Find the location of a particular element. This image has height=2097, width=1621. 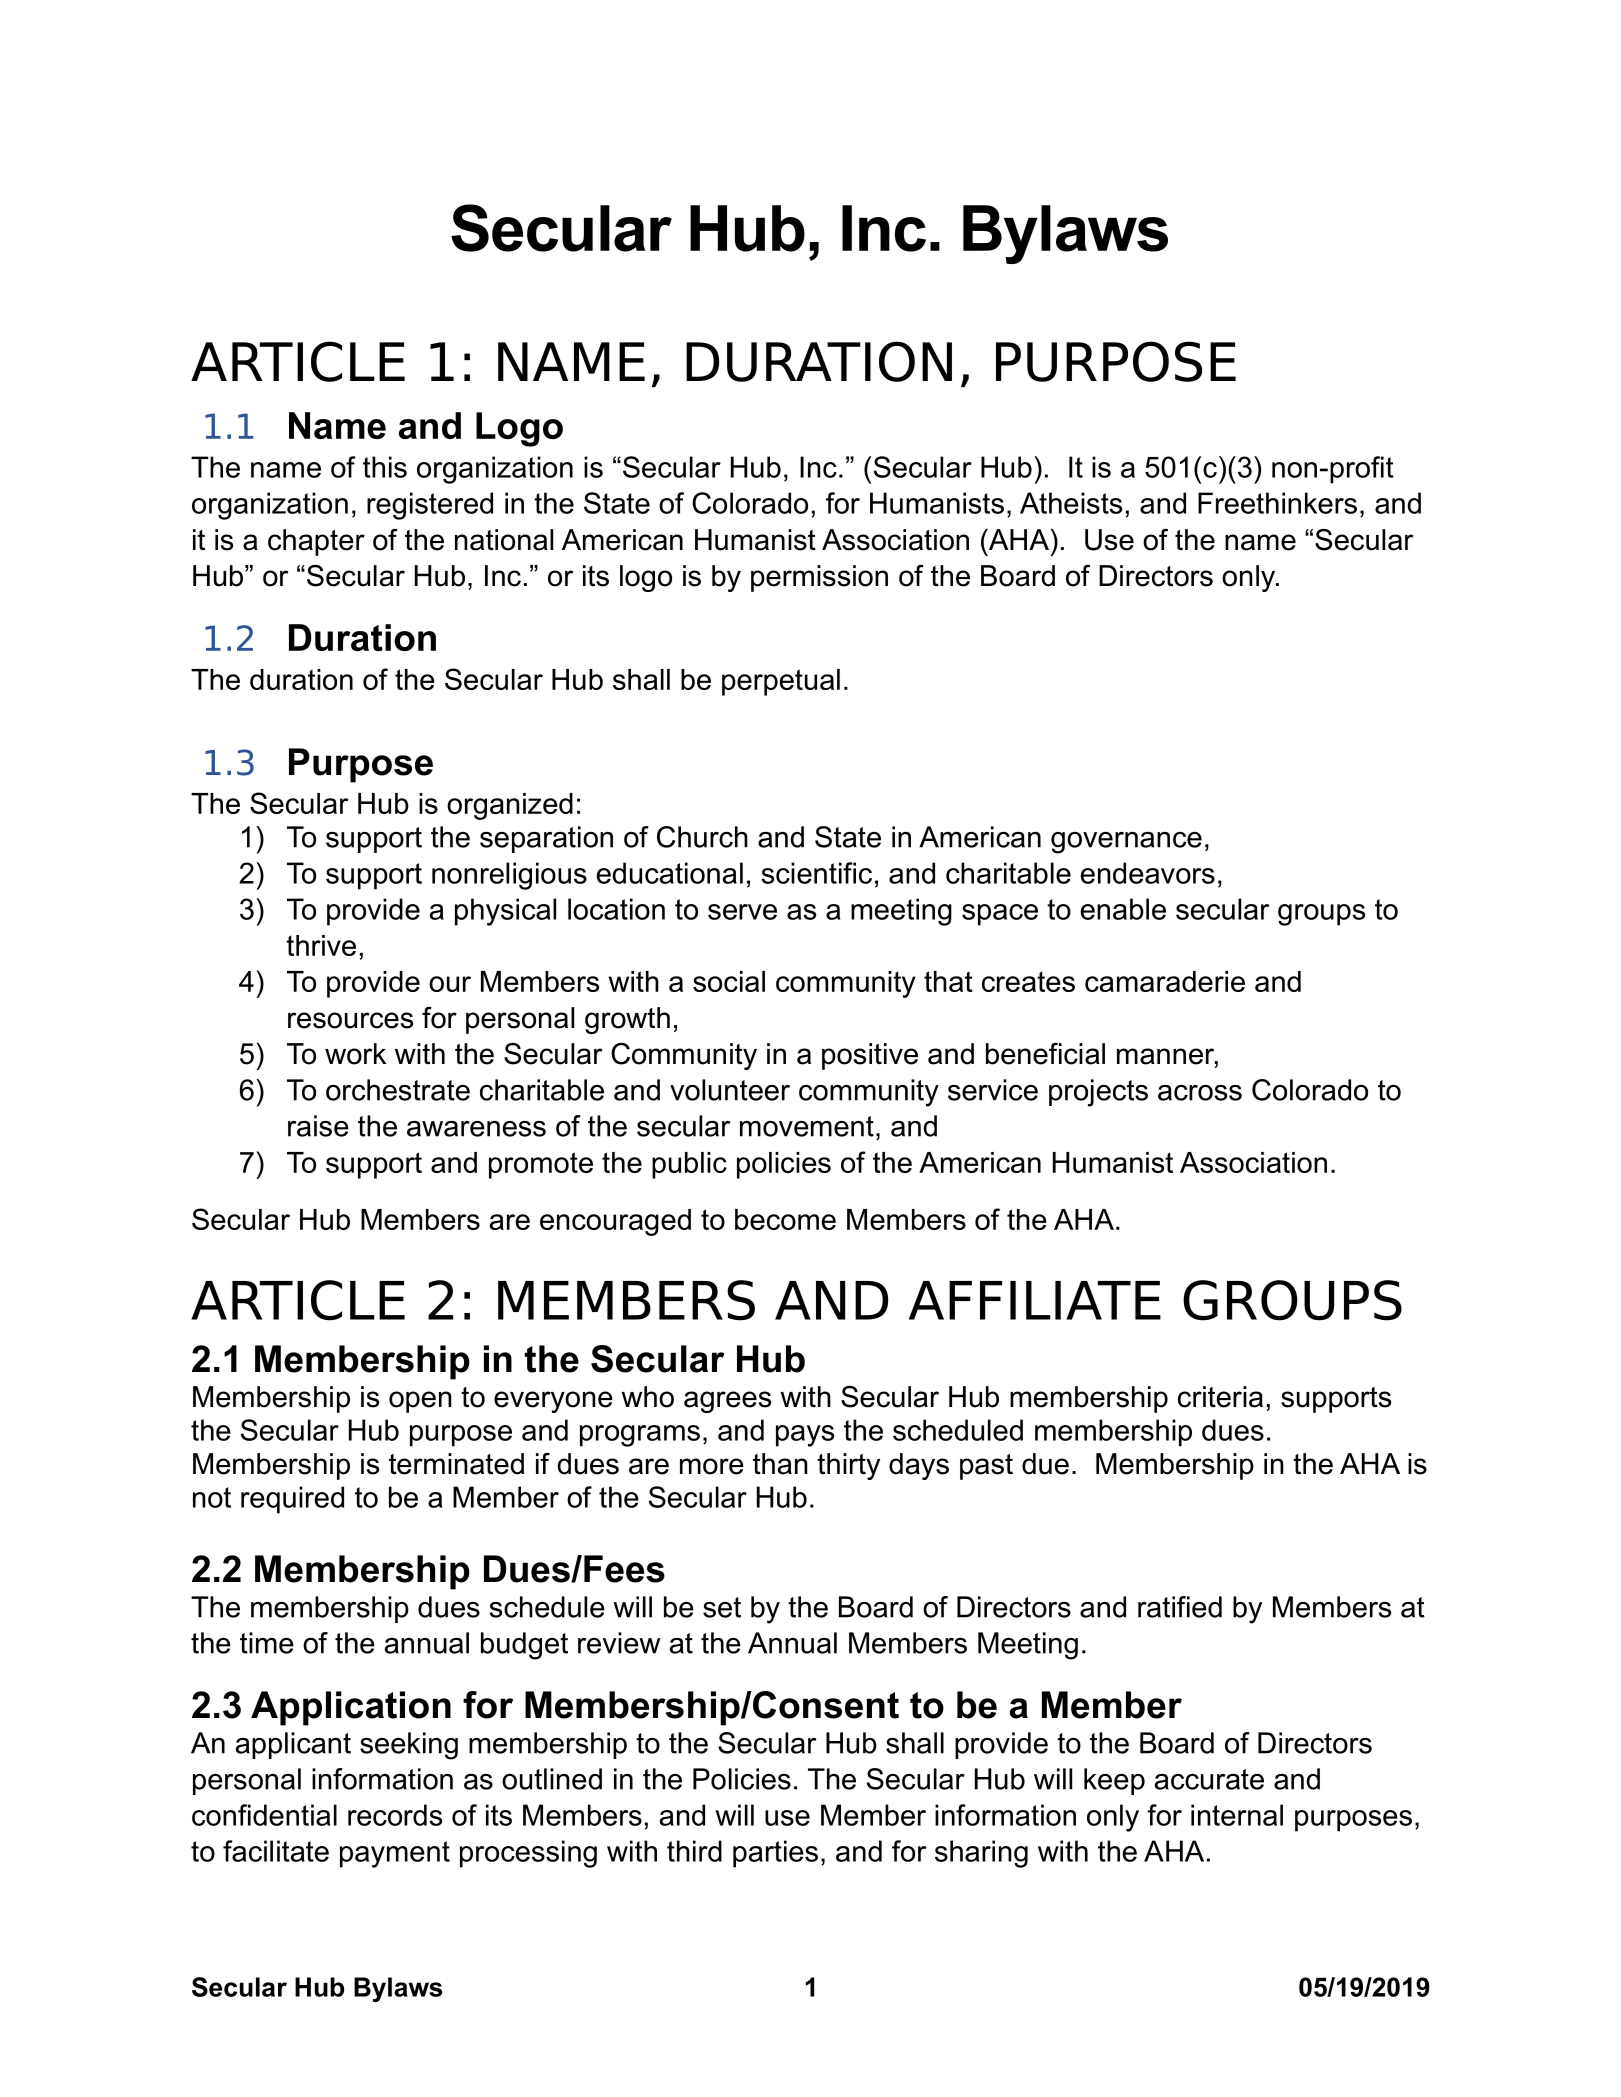

Atheists is located at coordinates (1071, 503).
